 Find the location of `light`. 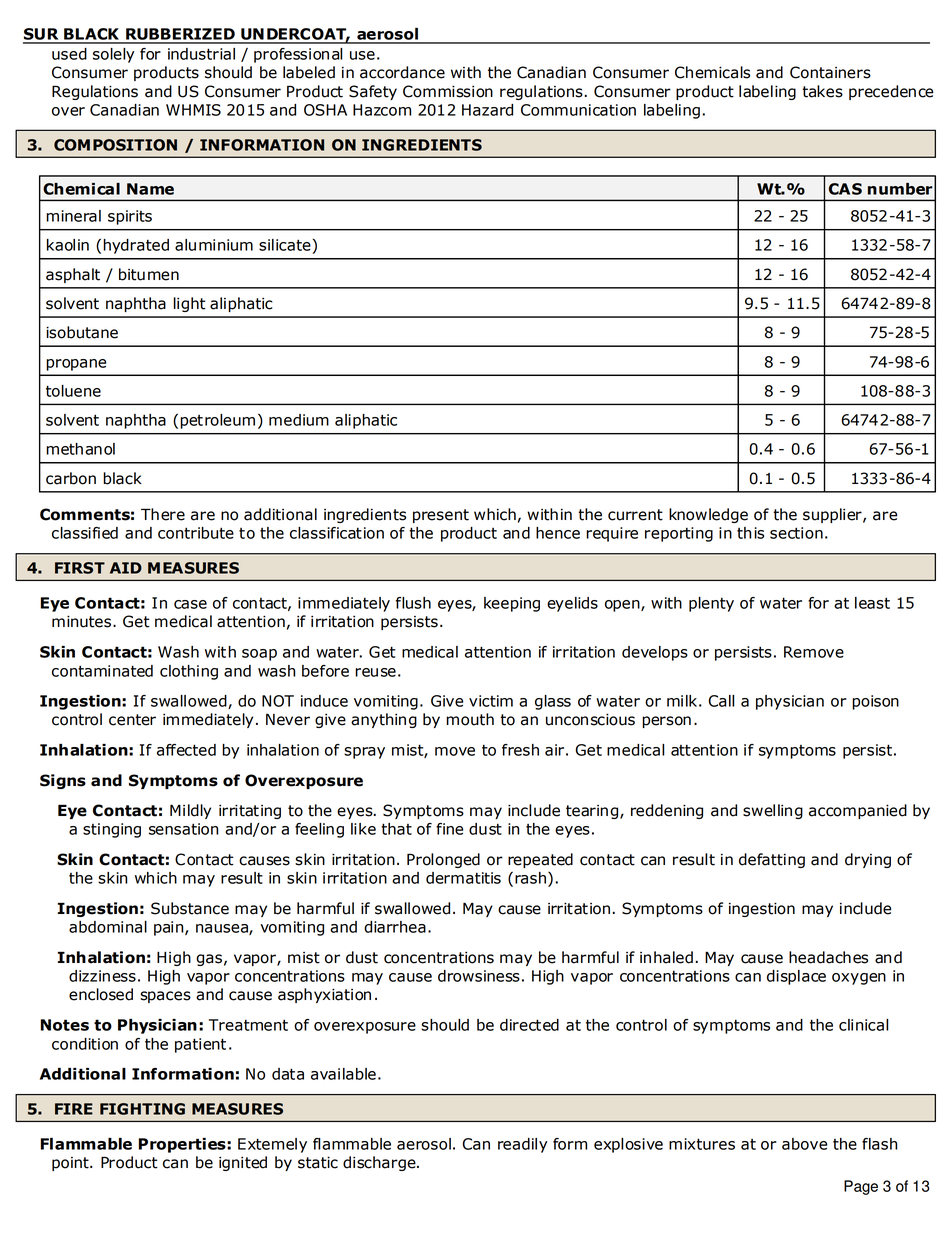

light is located at coordinates (189, 304).
